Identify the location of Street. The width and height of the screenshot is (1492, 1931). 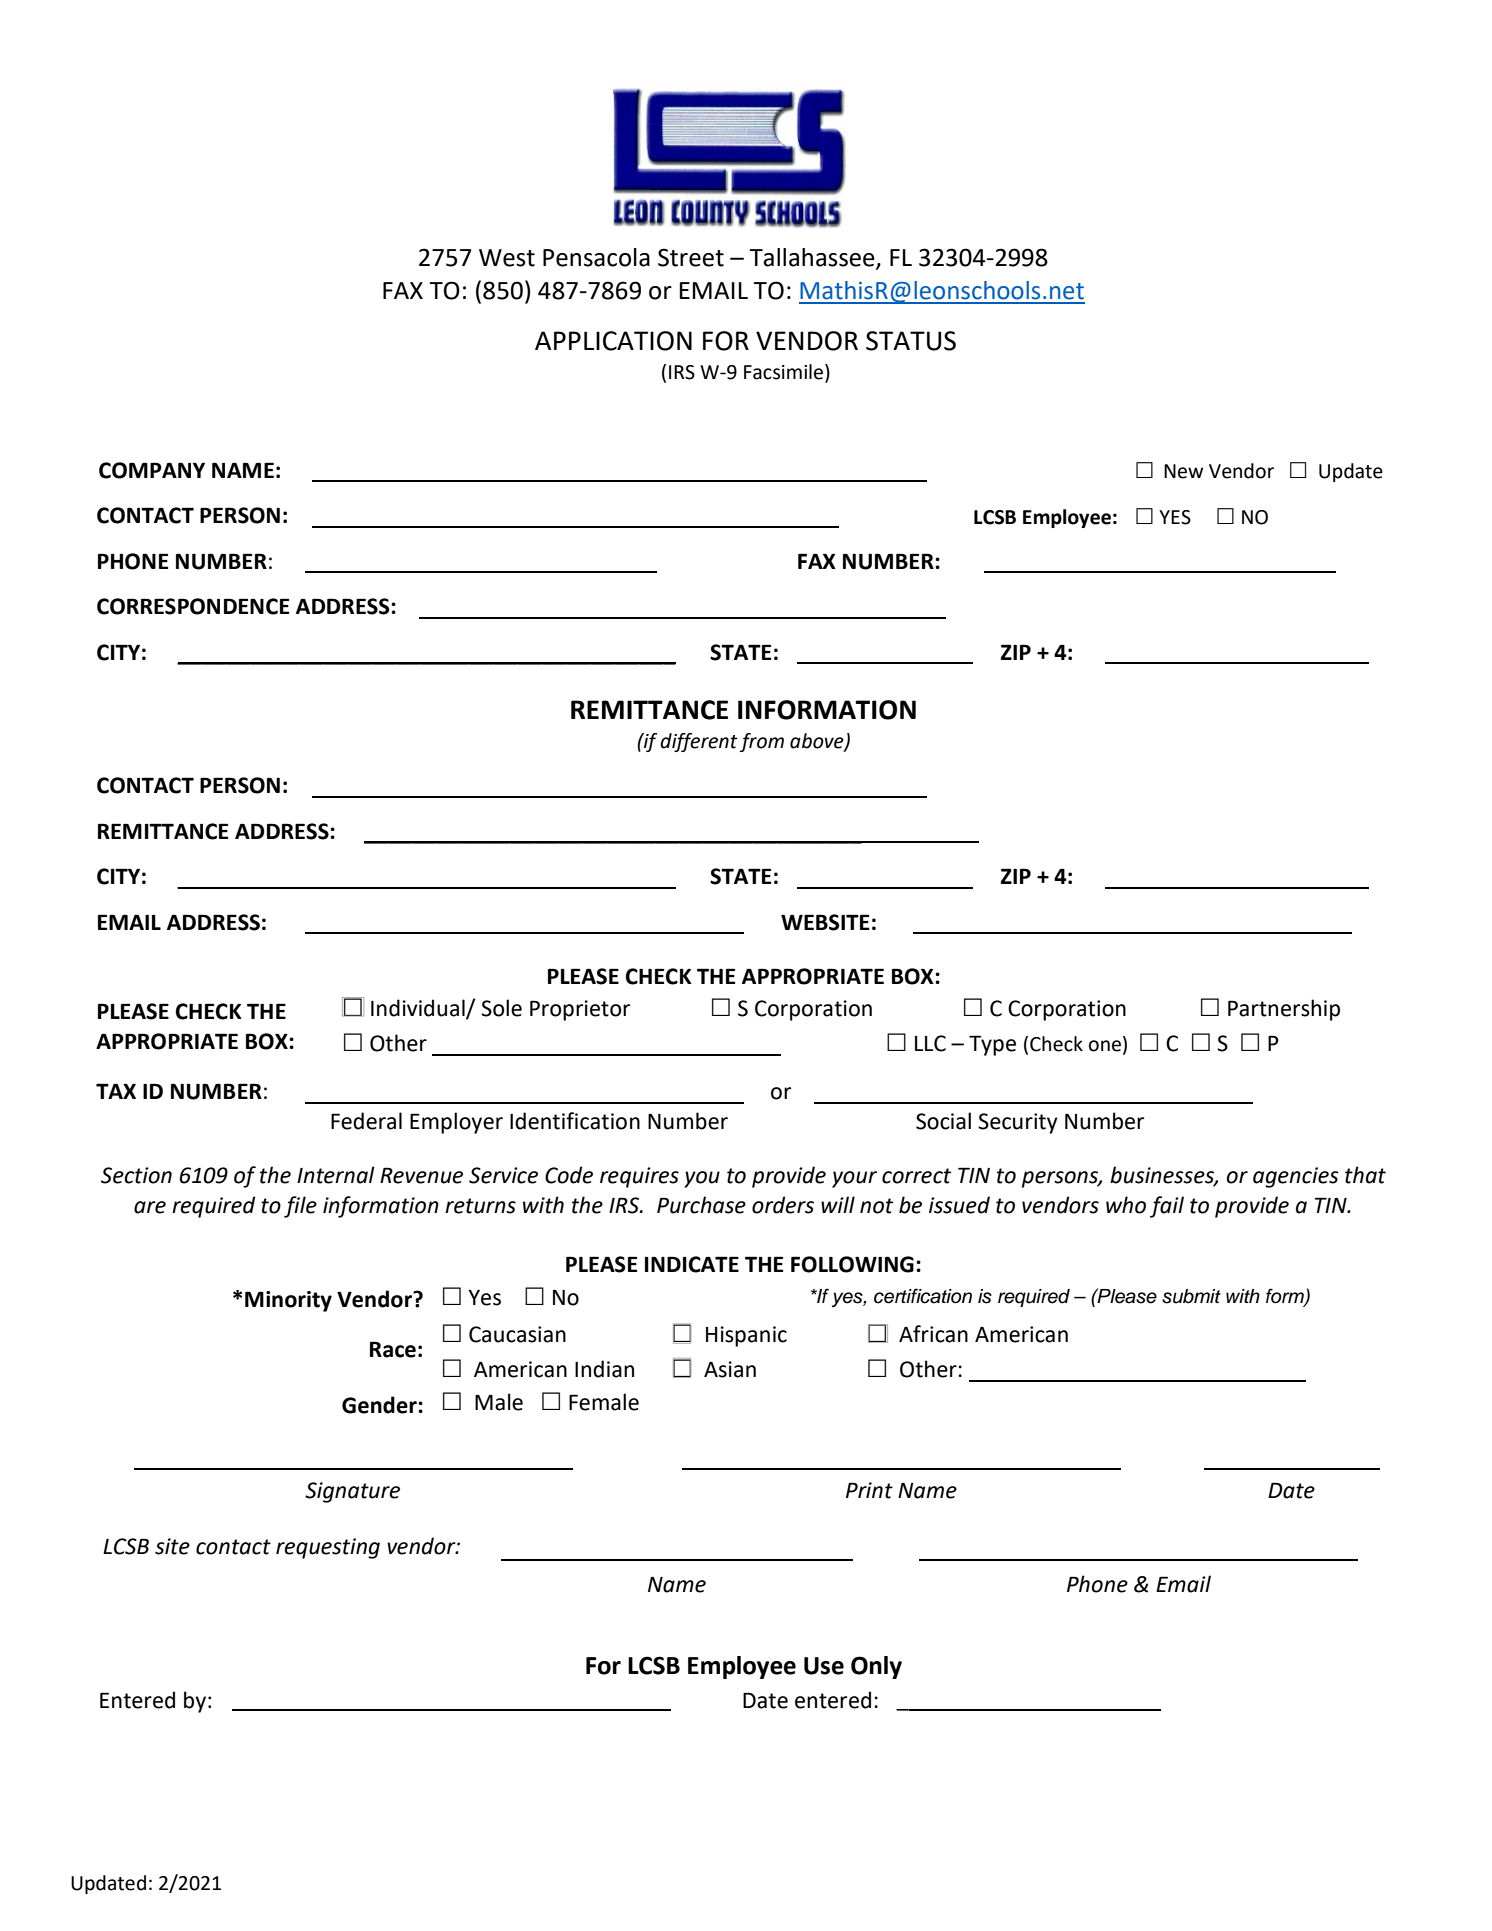
(691, 257).
